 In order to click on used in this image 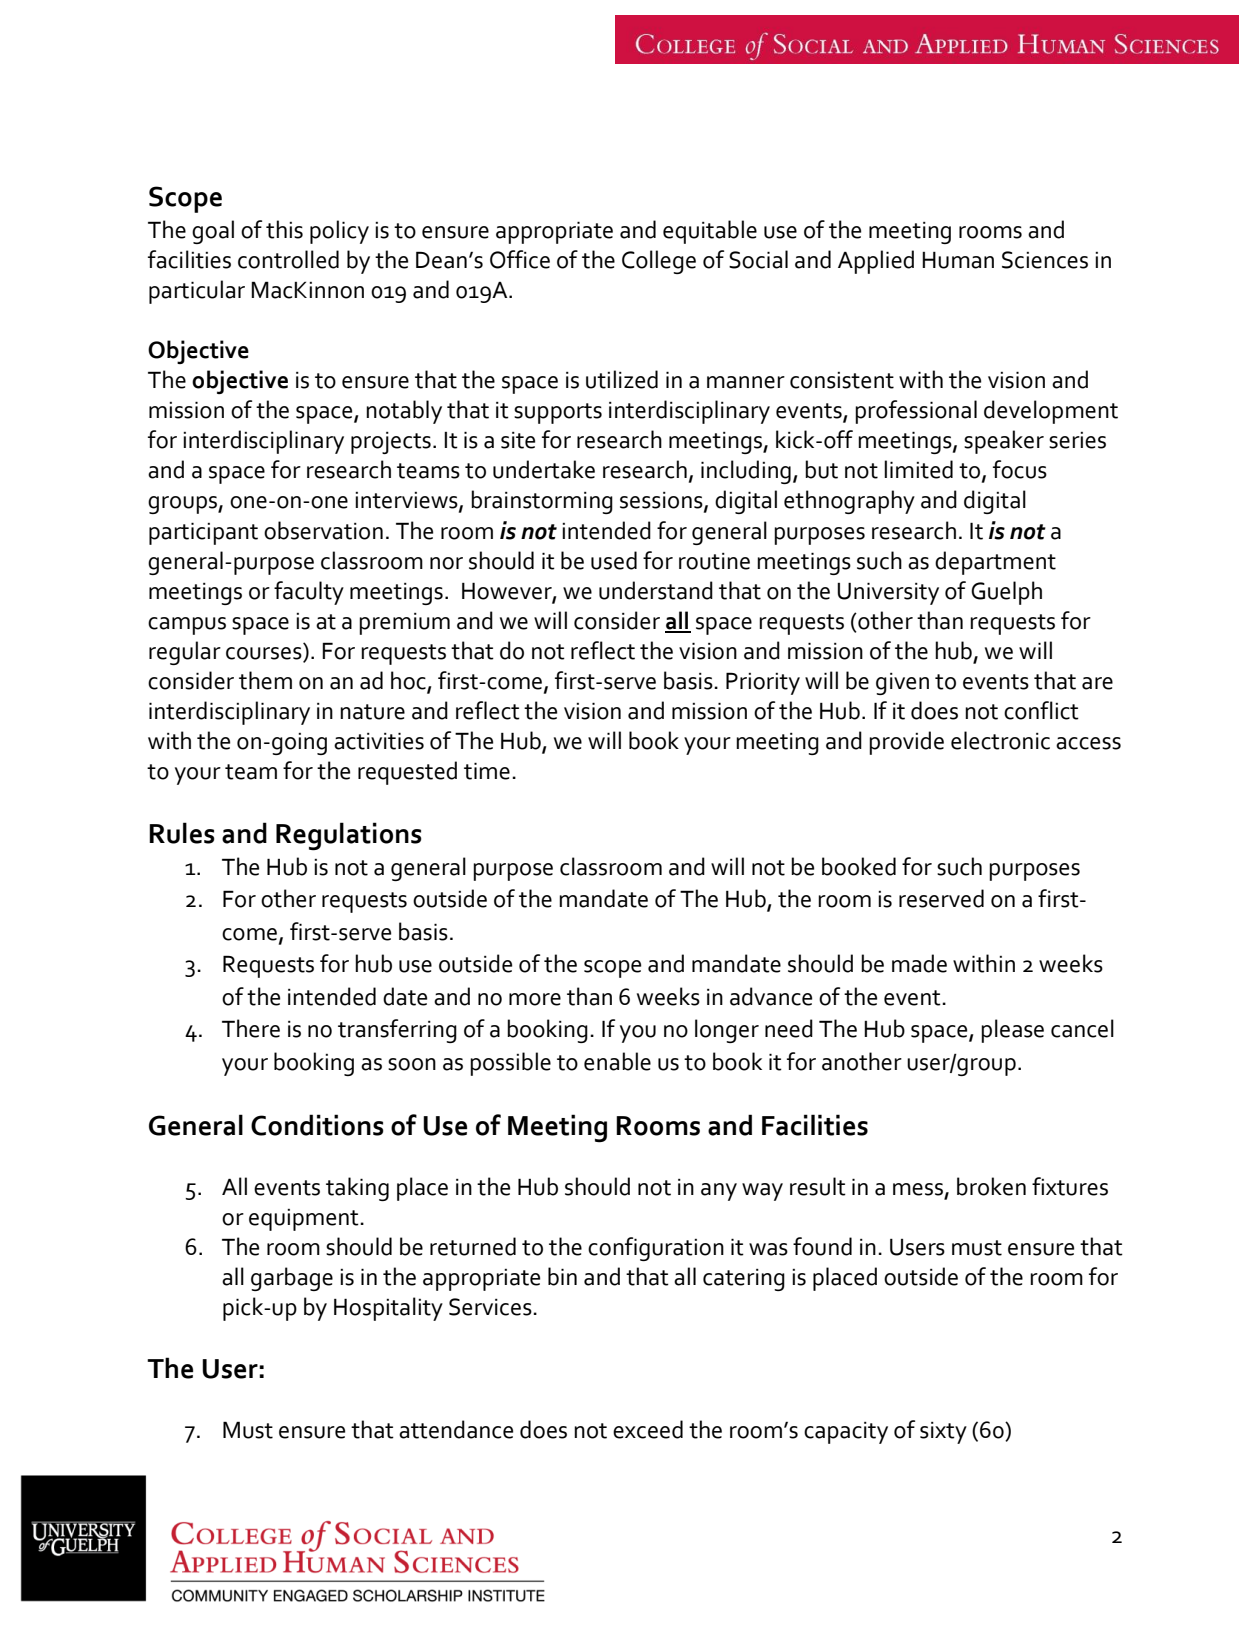, I will do `click(614, 560)`.
